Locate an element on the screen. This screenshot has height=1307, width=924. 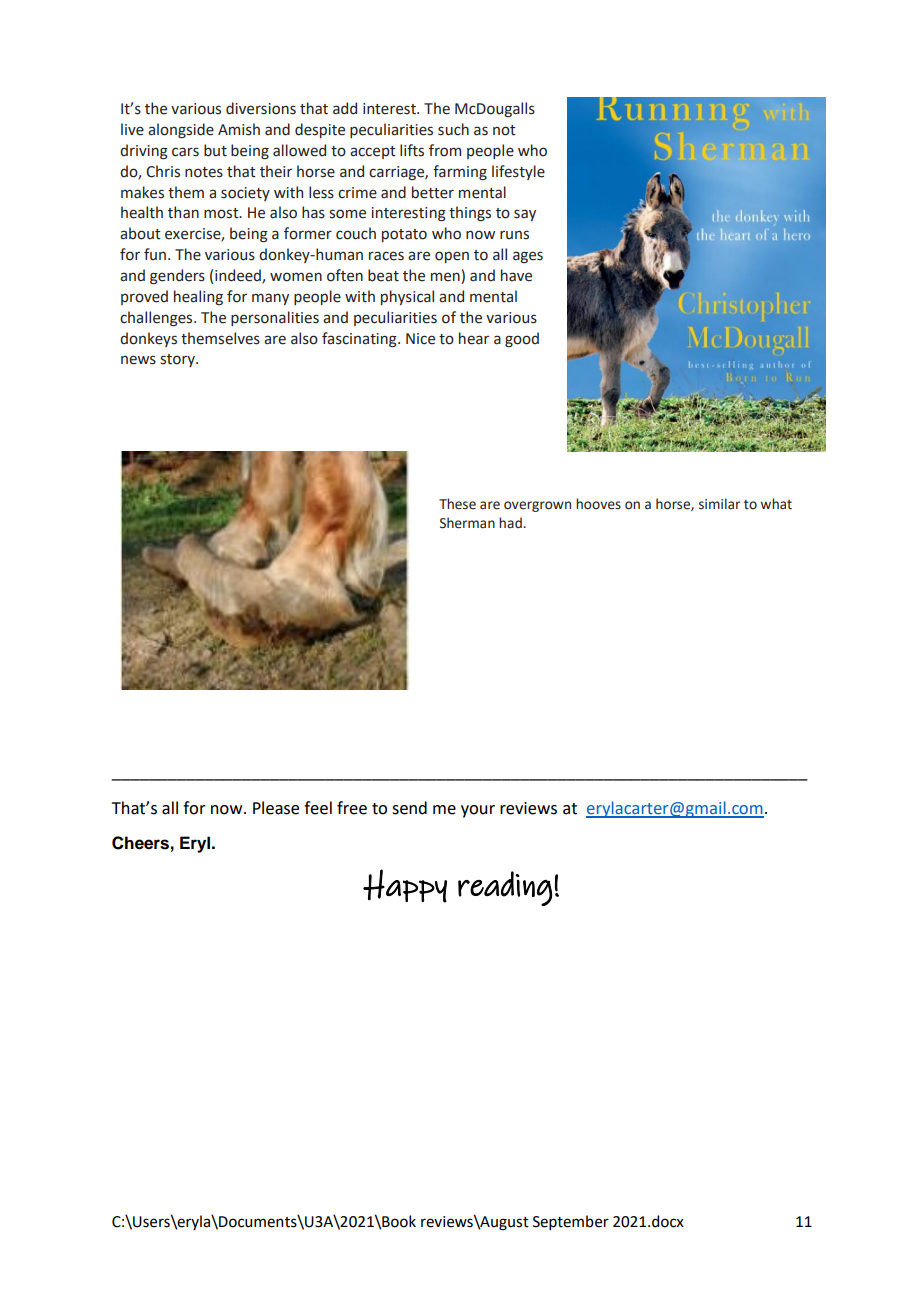
Sherman is located at coordinates (467, 523).
